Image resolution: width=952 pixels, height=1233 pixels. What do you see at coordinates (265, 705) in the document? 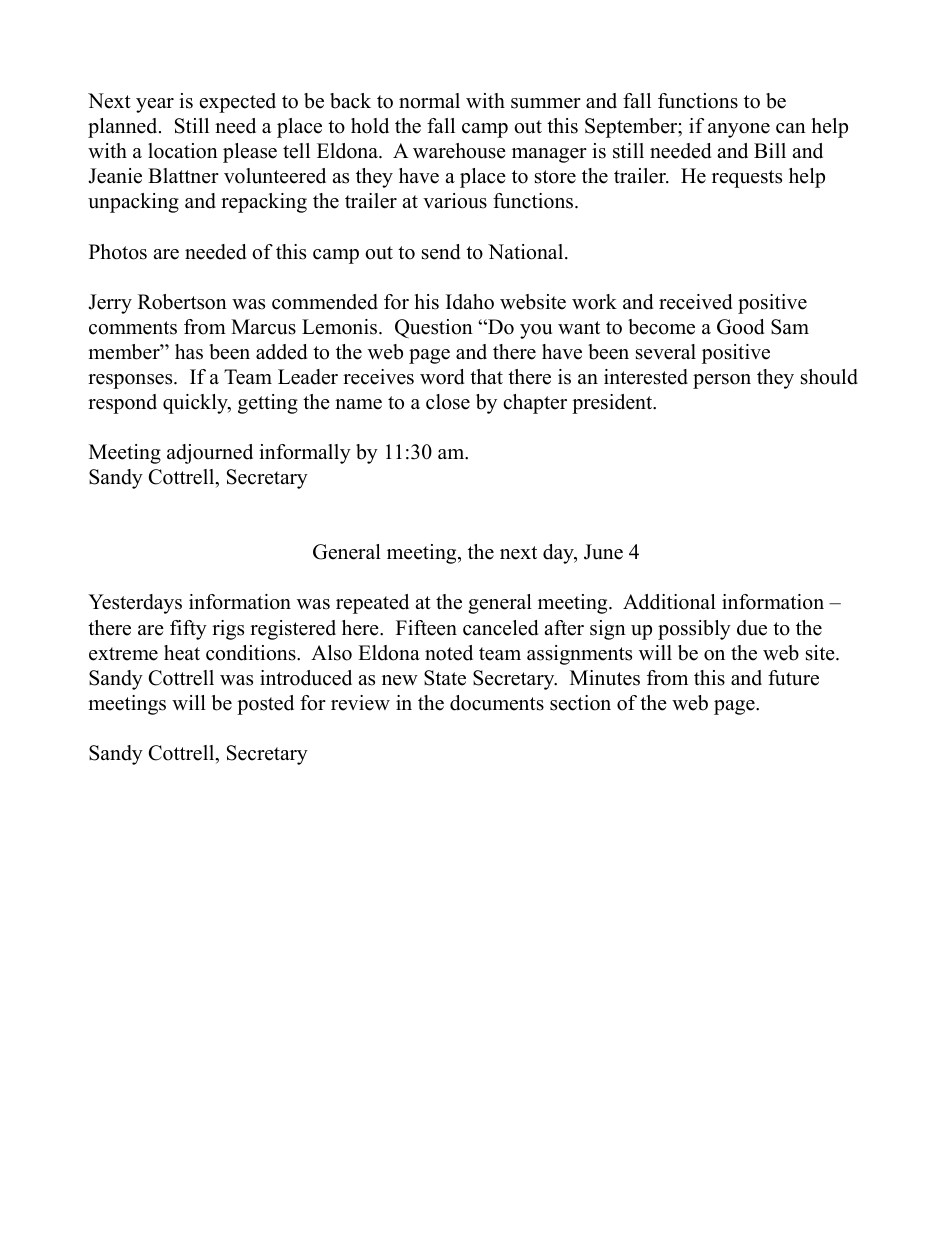
I see `posted` at bounding box center [265, 705].
